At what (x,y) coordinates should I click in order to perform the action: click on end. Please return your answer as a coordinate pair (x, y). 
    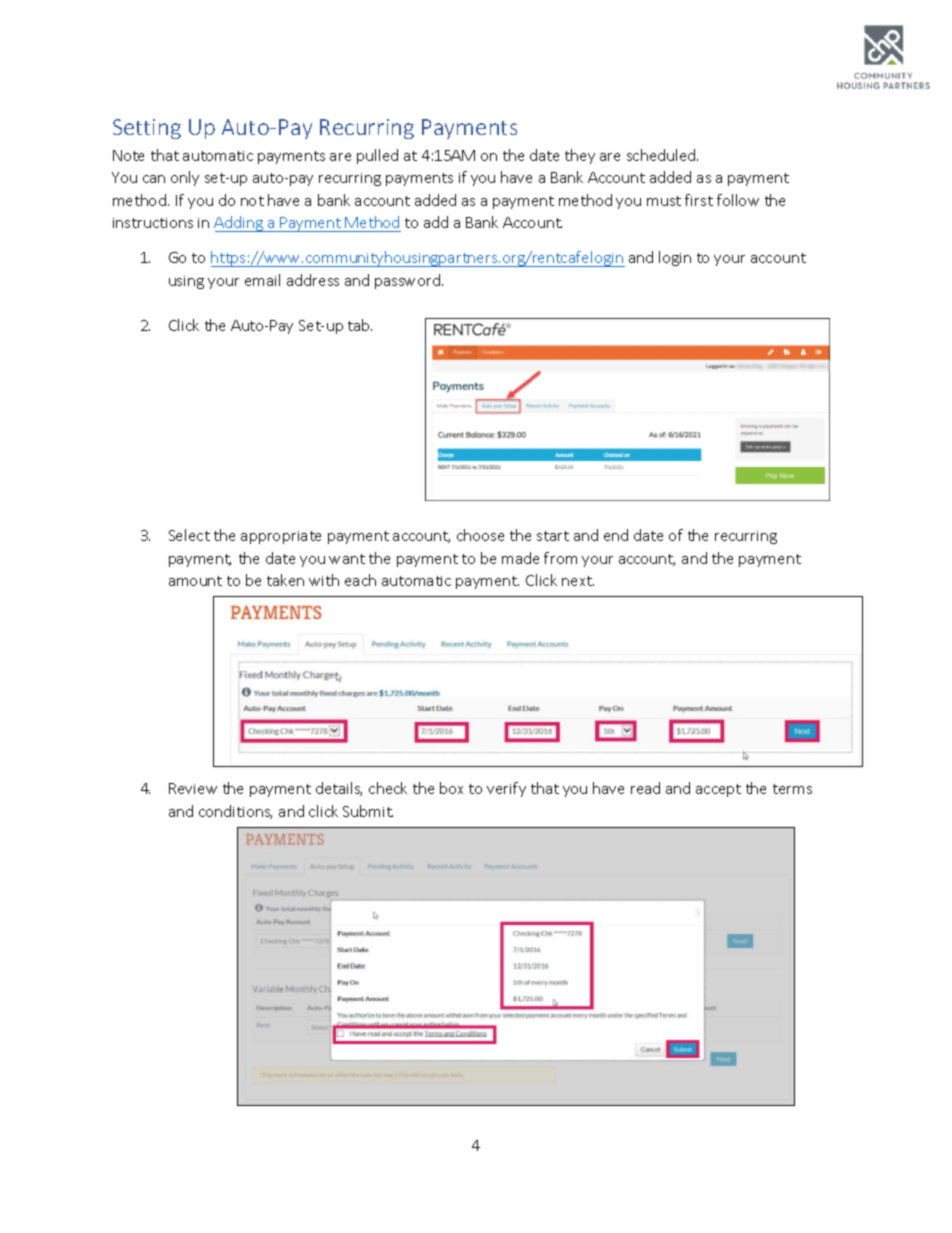
    Looking at the image, I should click on (616, 535).
